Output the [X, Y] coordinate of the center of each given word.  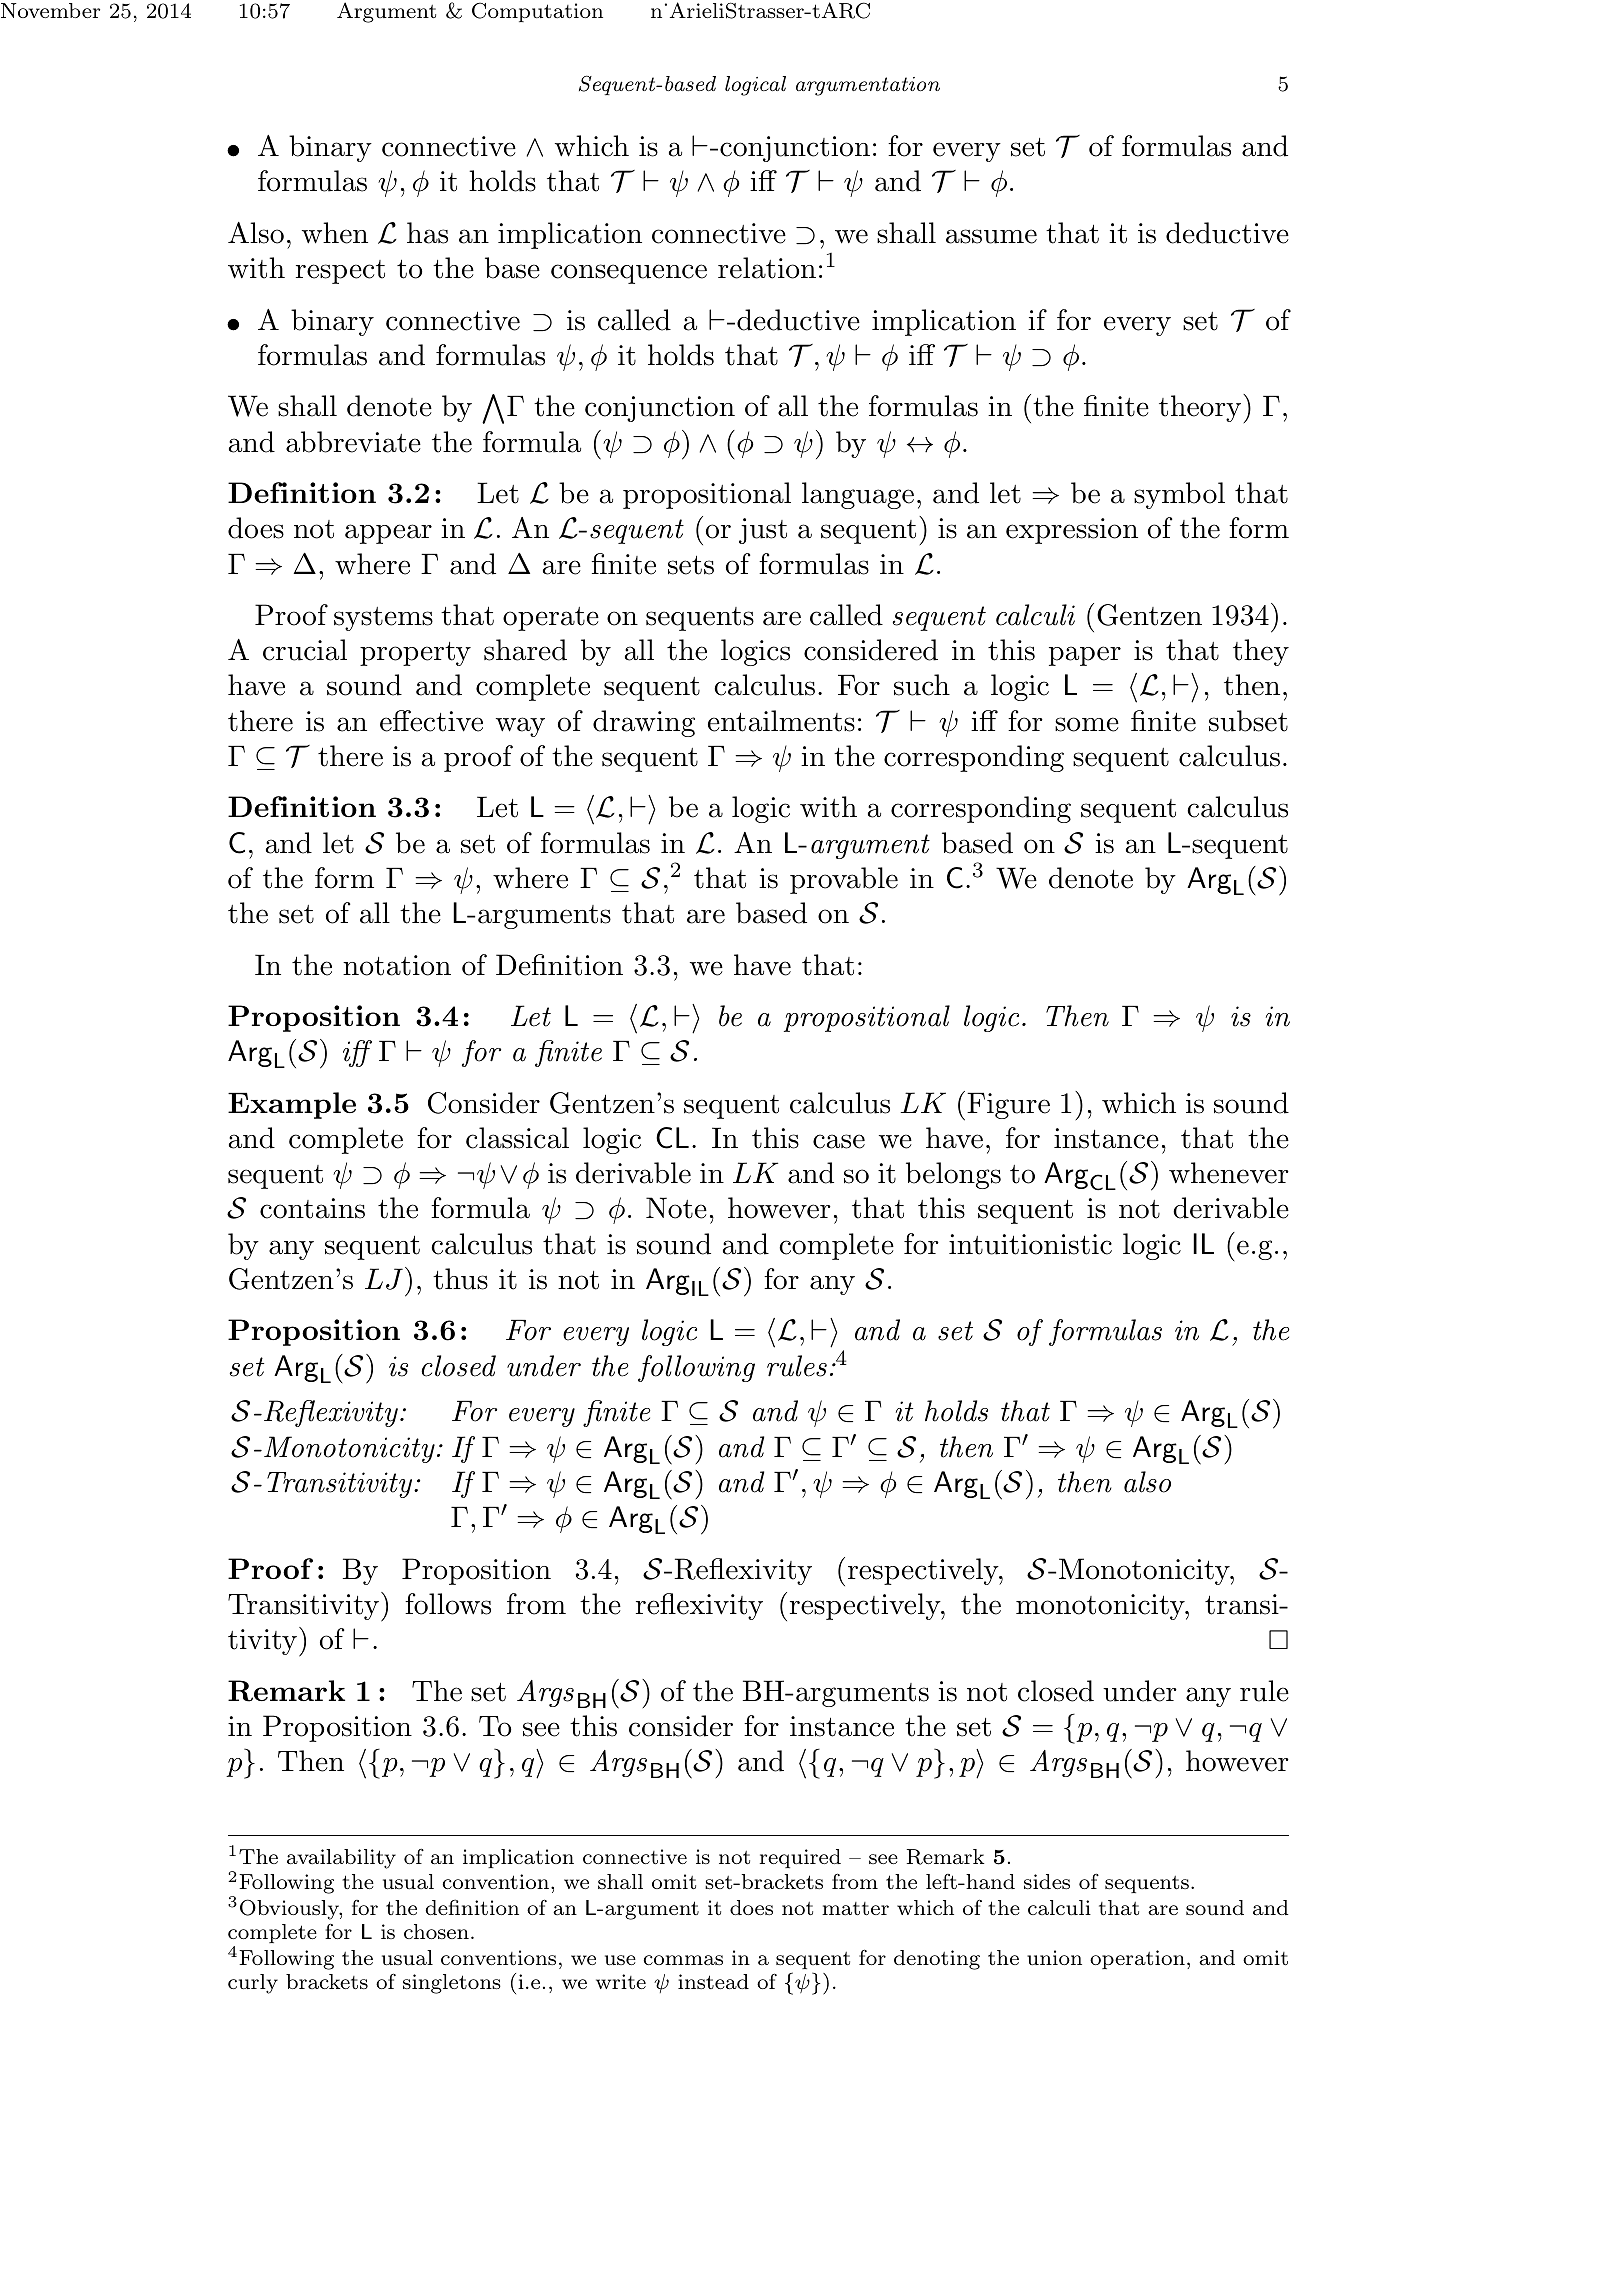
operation [1137, 1959]
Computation [537, 12]
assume [991, 236]
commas [683, 1960]
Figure [1008, 1106]
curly [253, 1984]
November [50, 10]
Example [292, 1105]
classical [517, 1138]
